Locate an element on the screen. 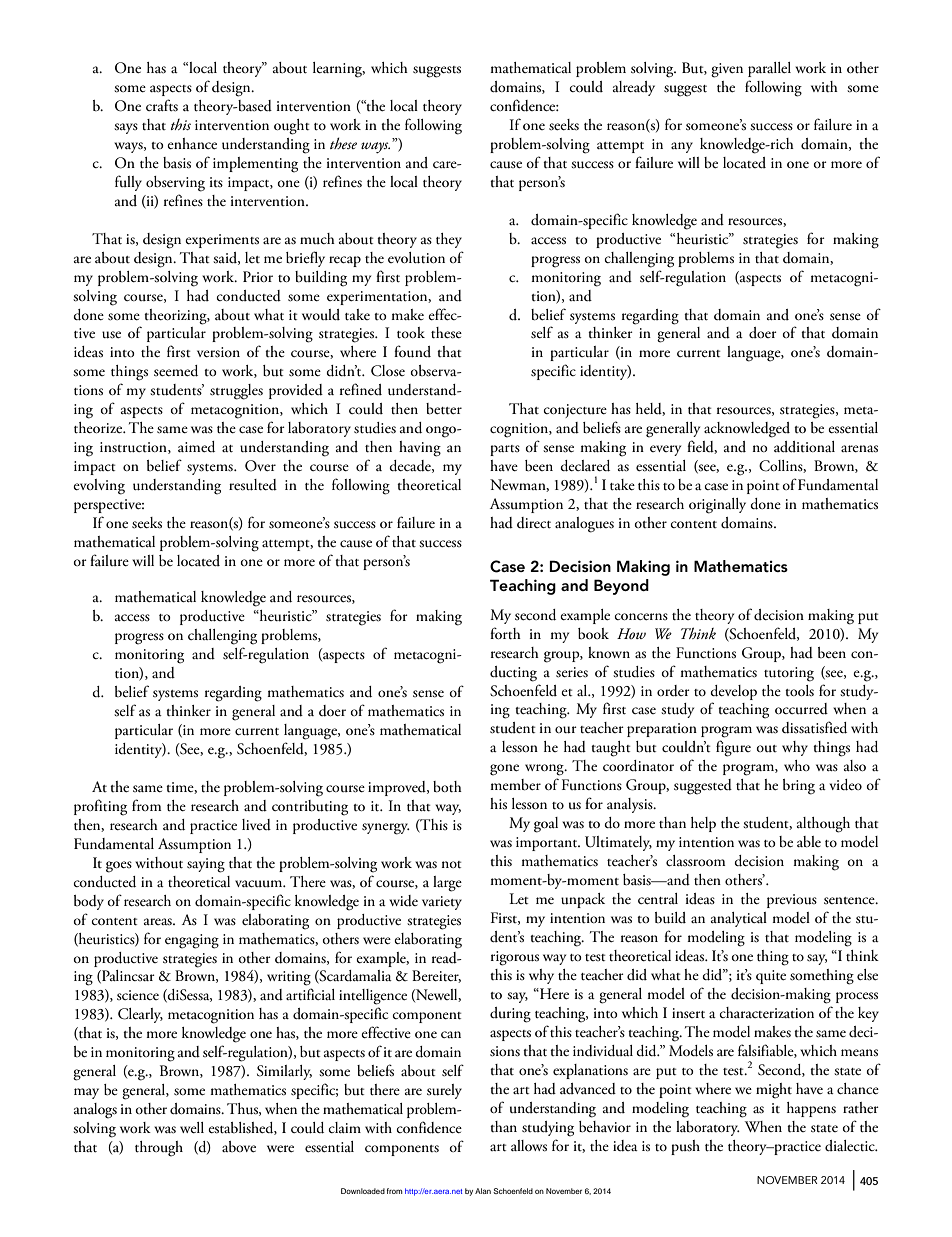 This screenshot has height=1237, width=952. parallel is located at coordinates (769, 69).
